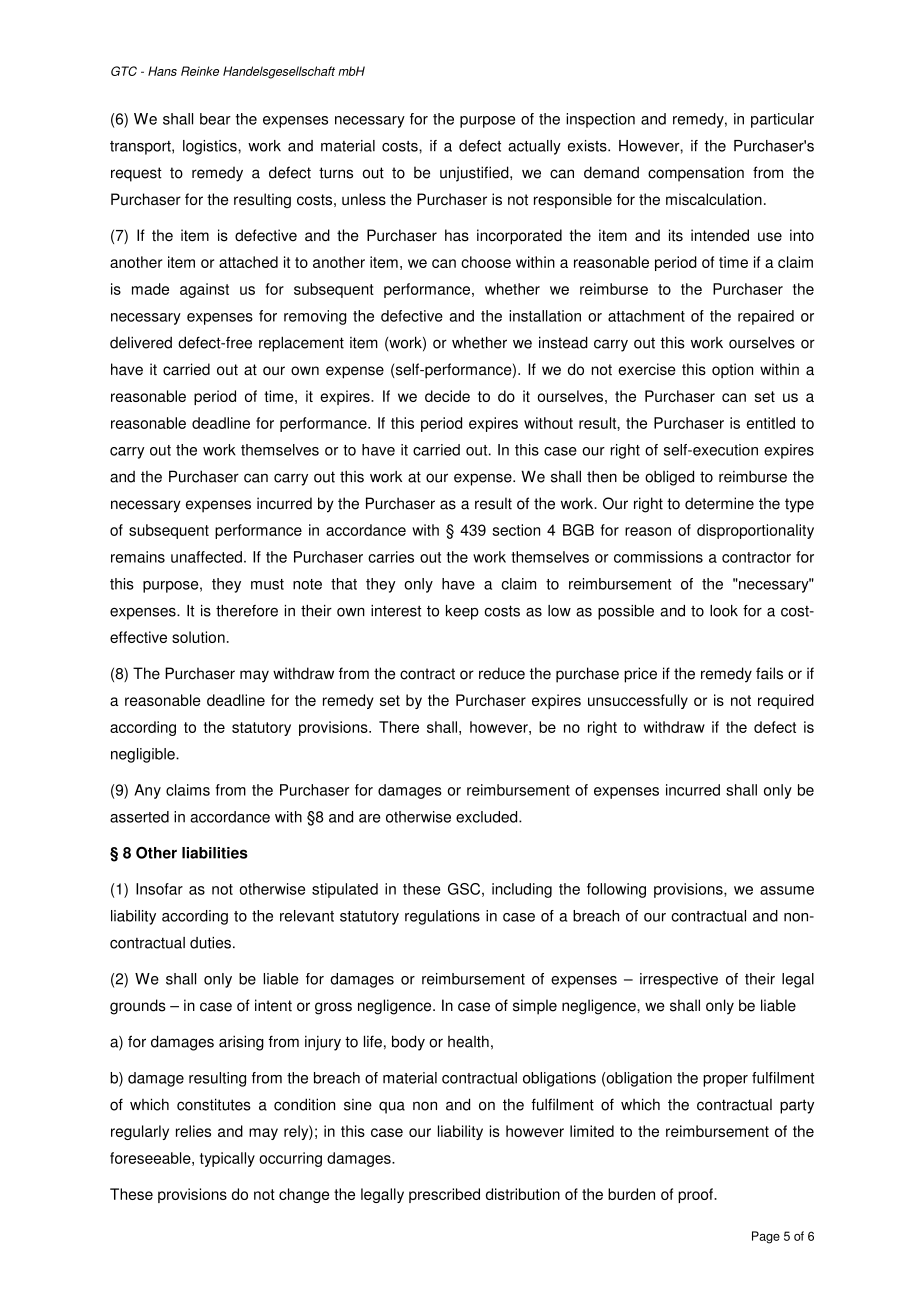 Image resolution: width=924 pixels, height=1308 pixels. What do you see at coordinates (215, 119) in the screenshot?
I see `bear` at bounding box center [215, 119].
